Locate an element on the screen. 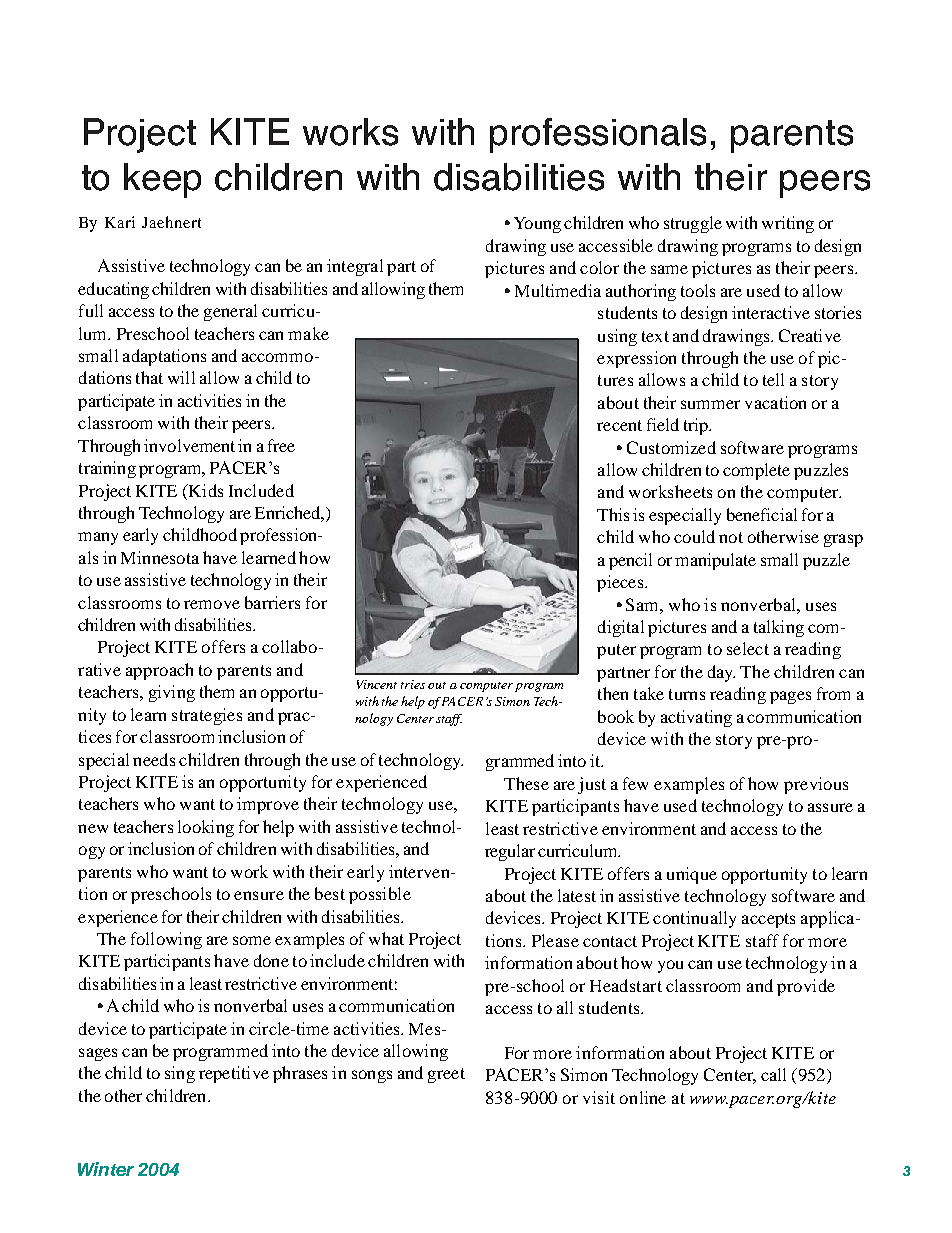 This screenshot has width=952, height=1233. writing is located at coordinates (788, 224).
